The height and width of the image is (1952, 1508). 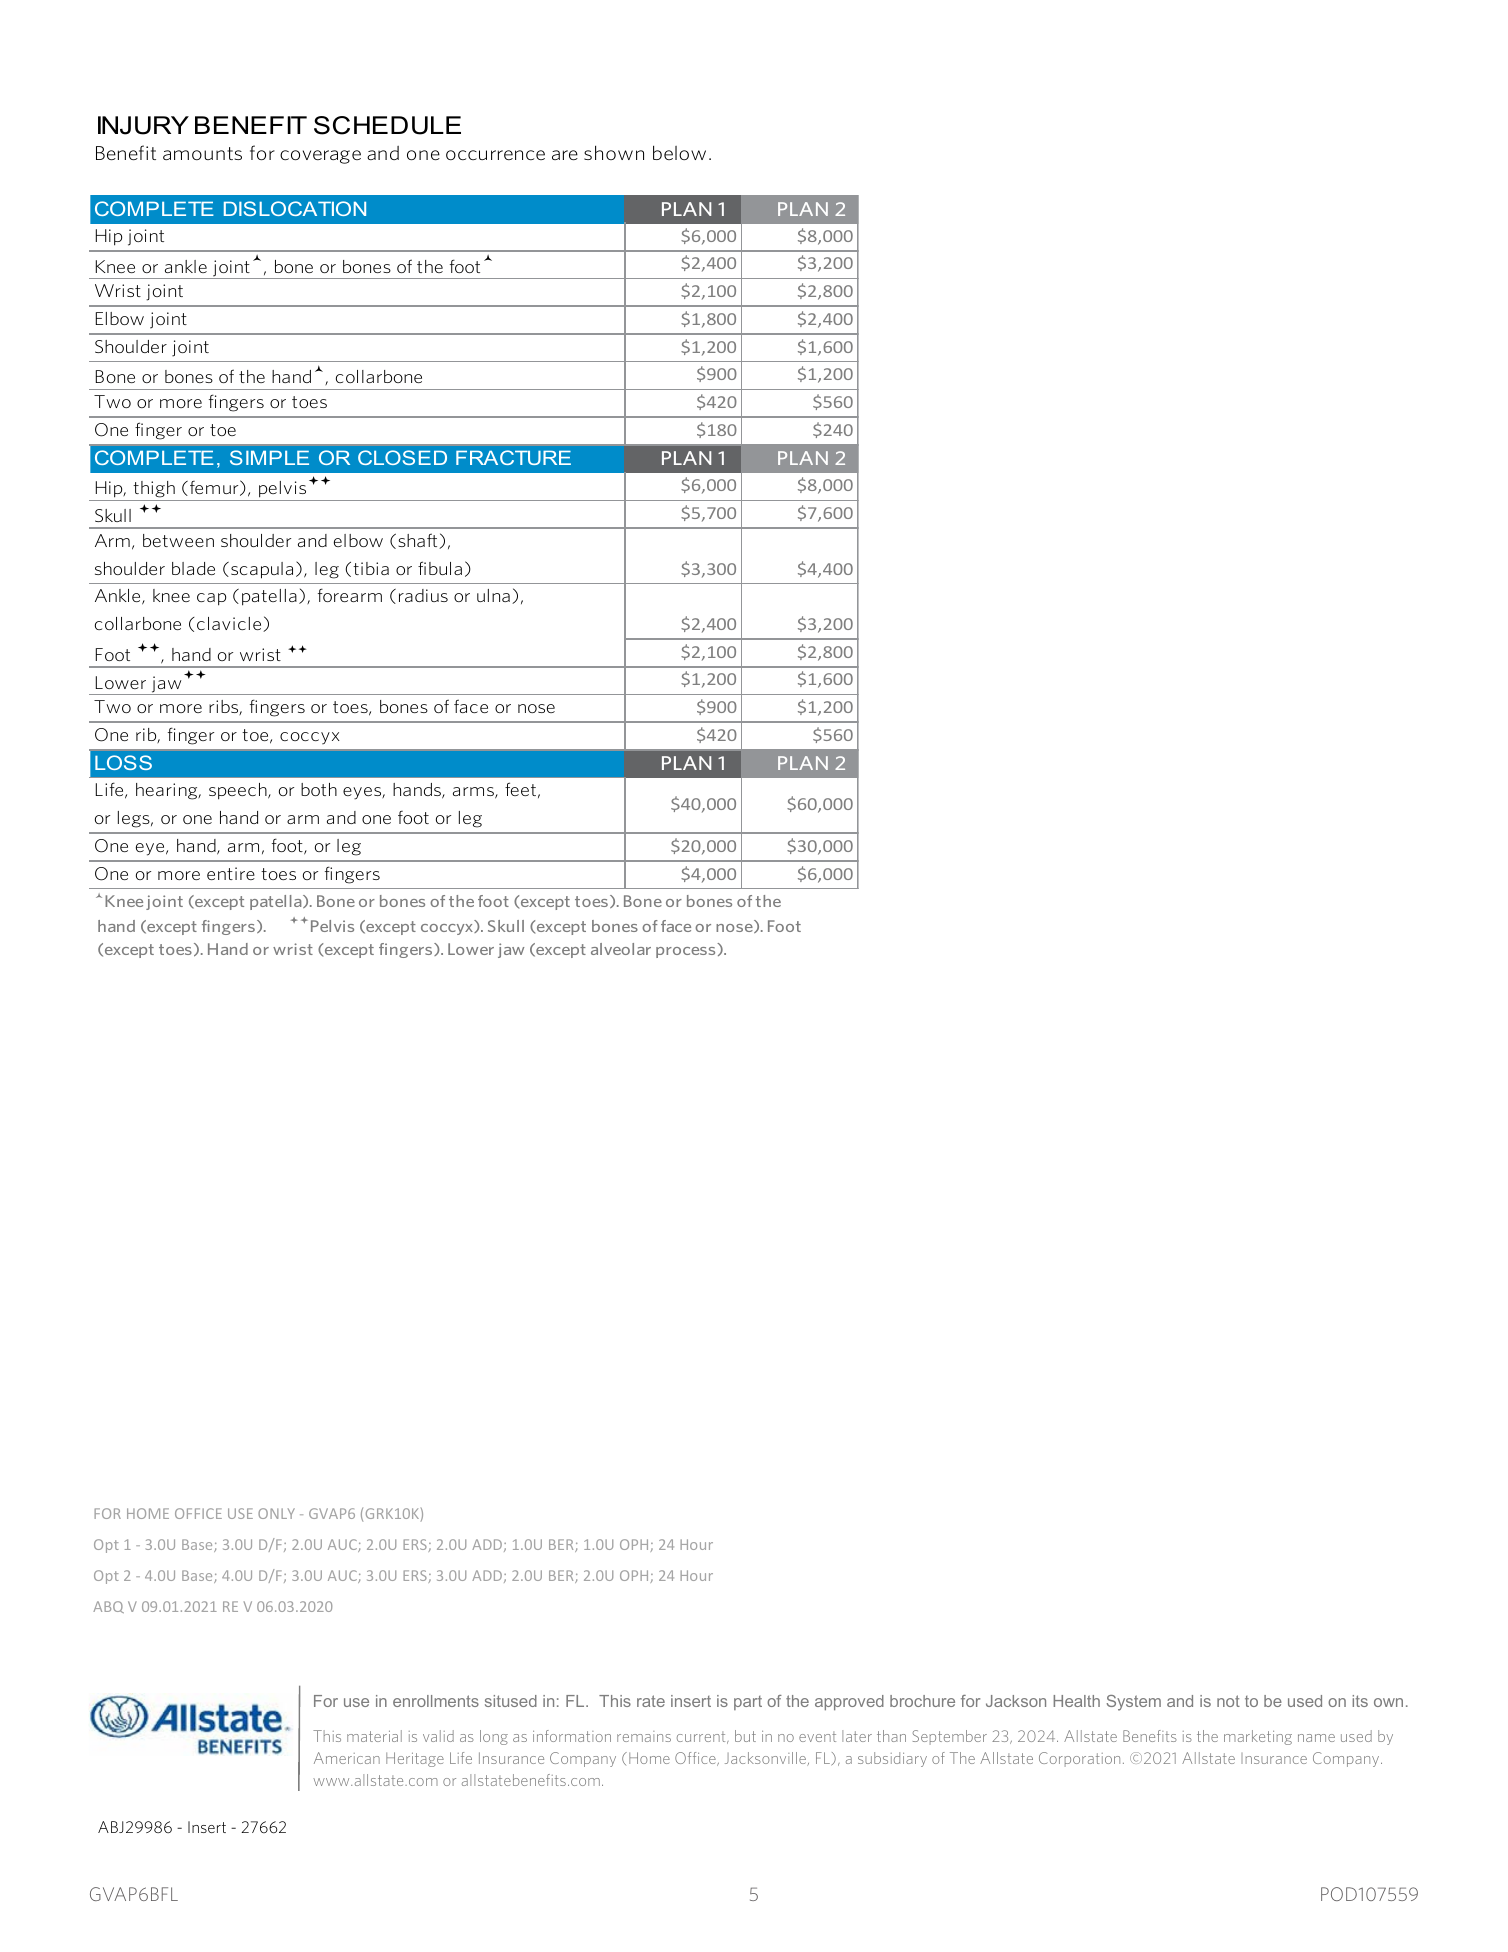 I want to click on below, so click(x=679, y=152).
